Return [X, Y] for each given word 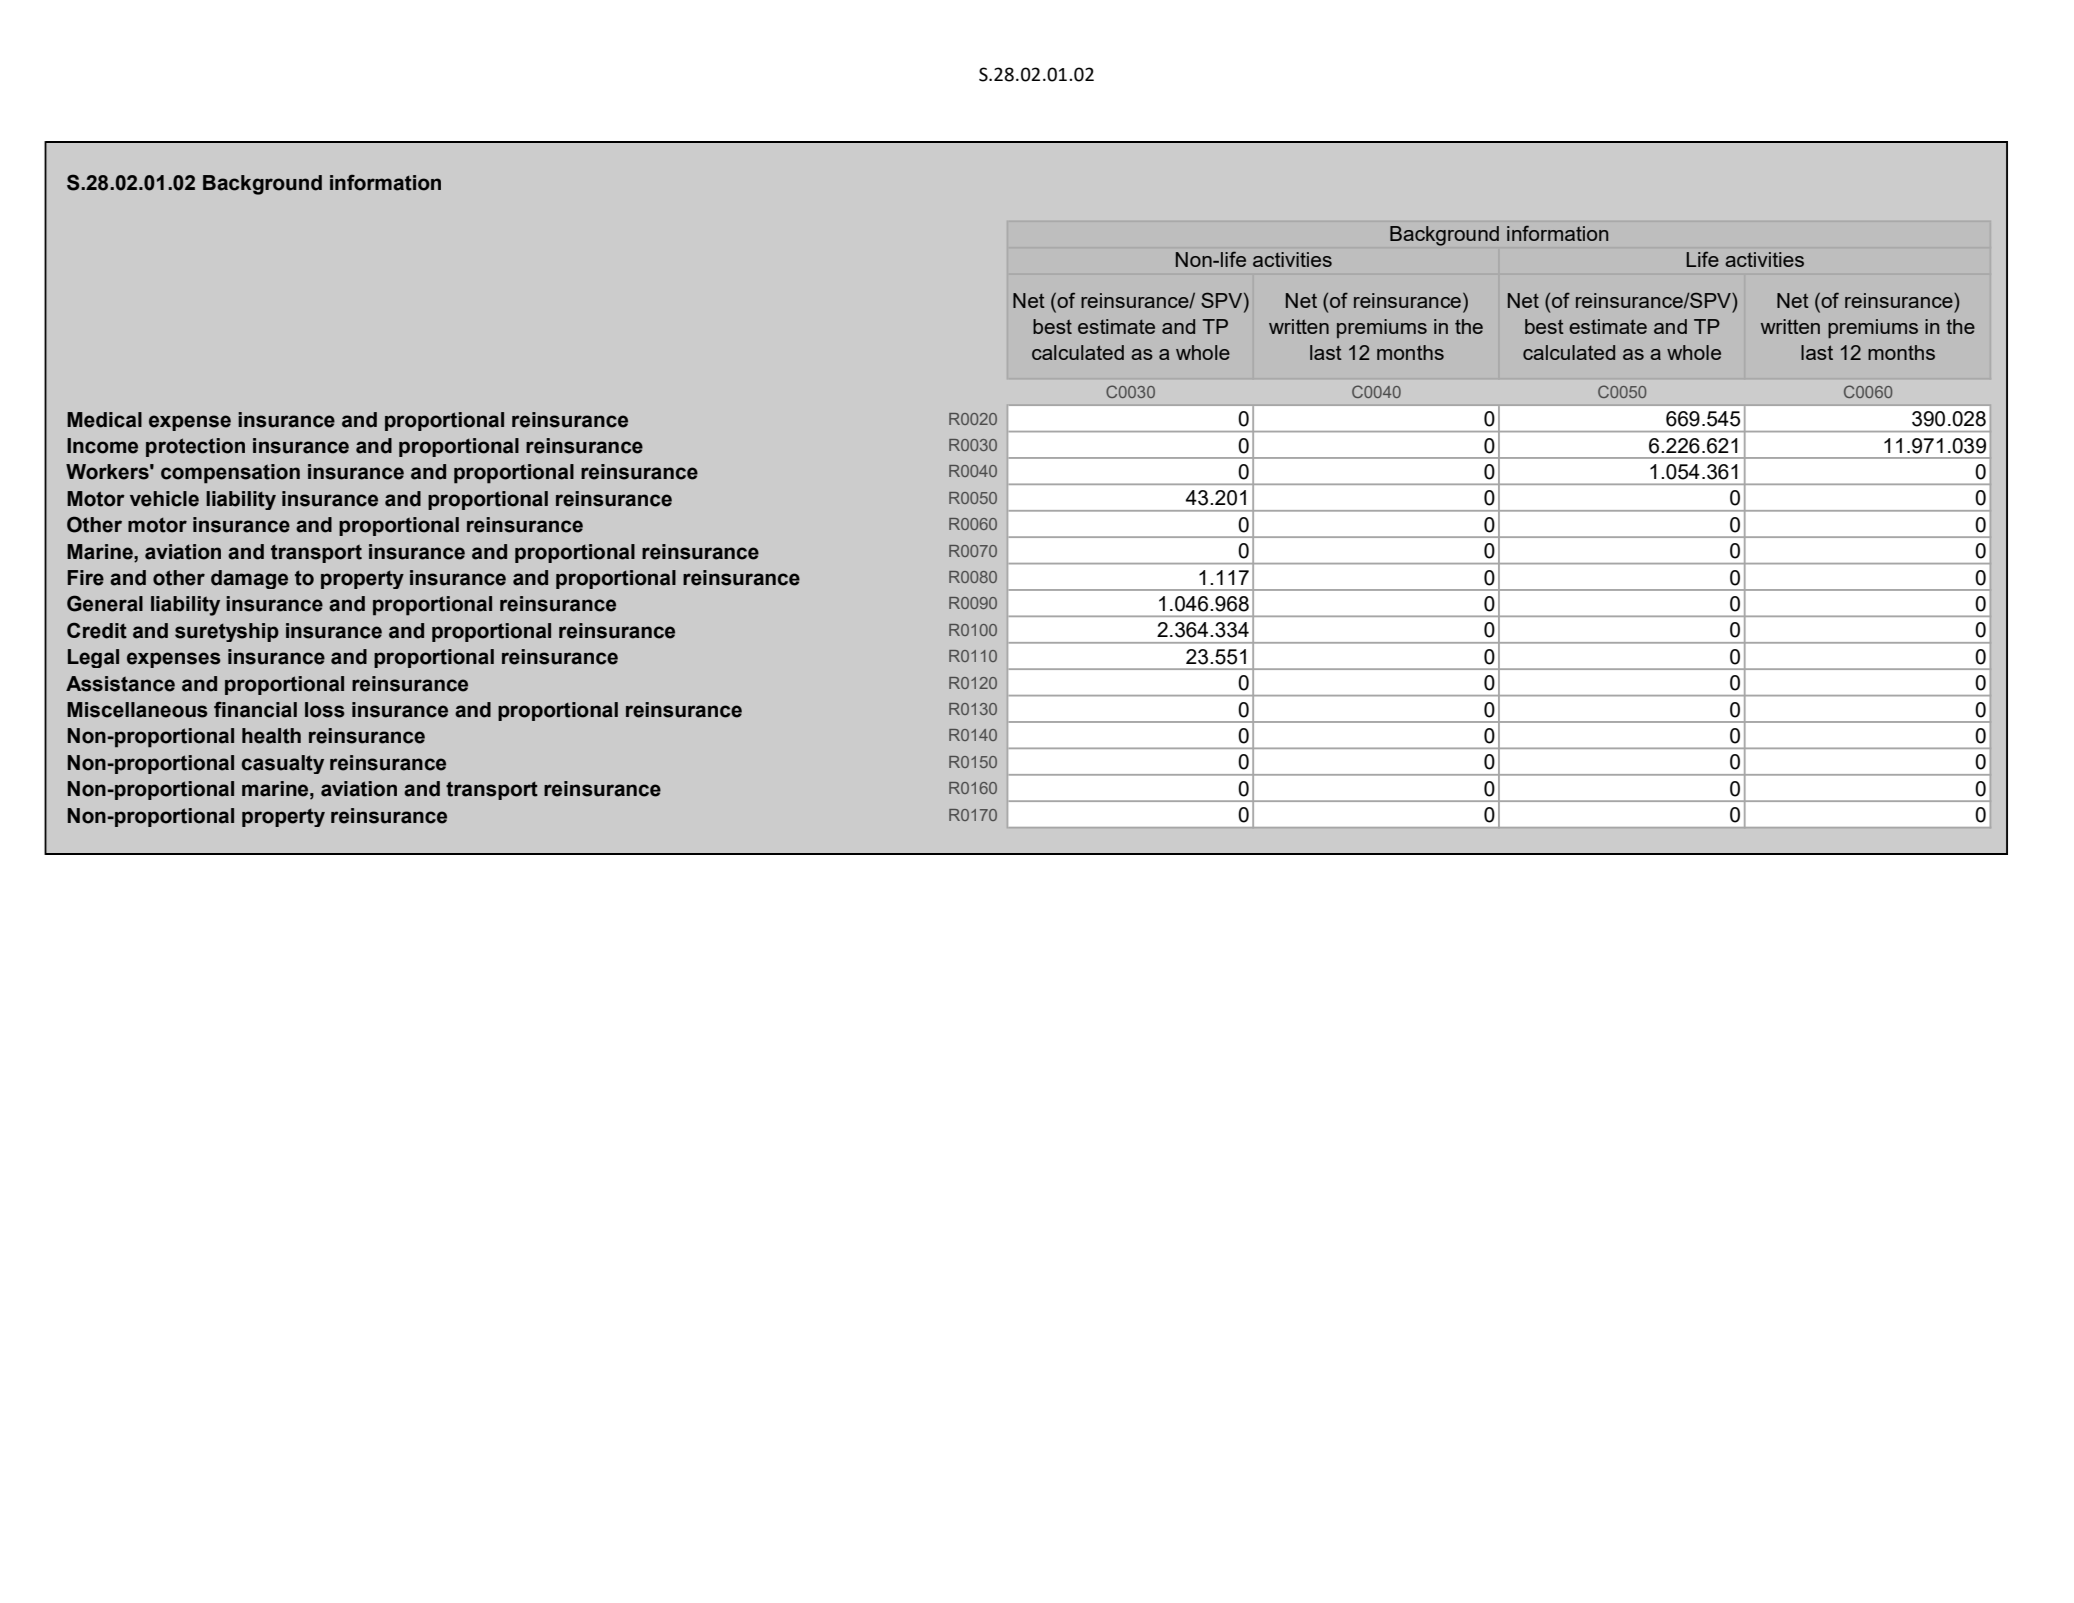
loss [325, 710]
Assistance [120, 684]
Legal [93, 658]
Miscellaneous [137, 710]
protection [195, 447]
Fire [85, 578]
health [271, 736]
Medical [104, 420]
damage [249, 579]
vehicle [164, 499]
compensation [230, 474]
